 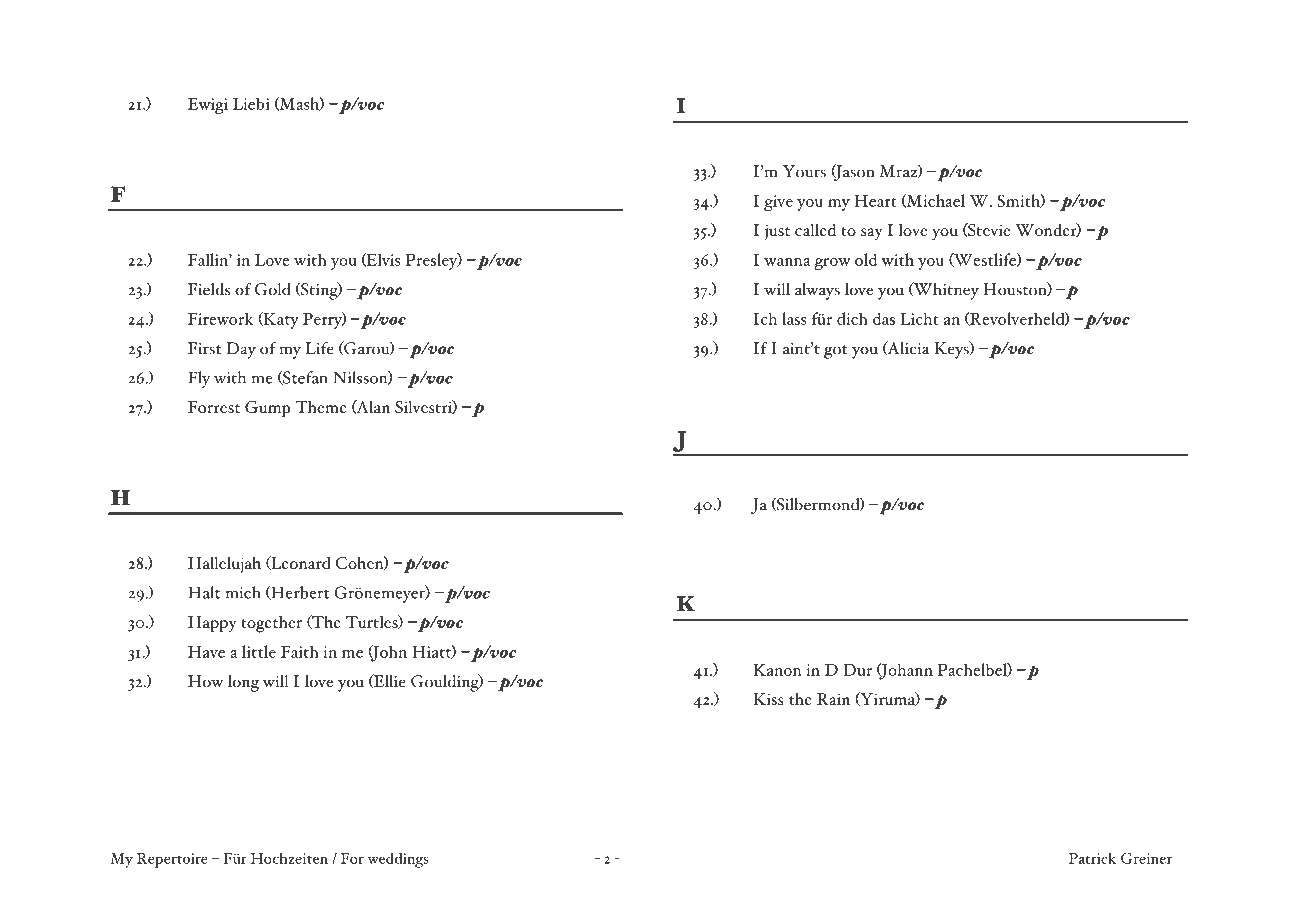 I want to click on got, so click(x=836, y=352).
